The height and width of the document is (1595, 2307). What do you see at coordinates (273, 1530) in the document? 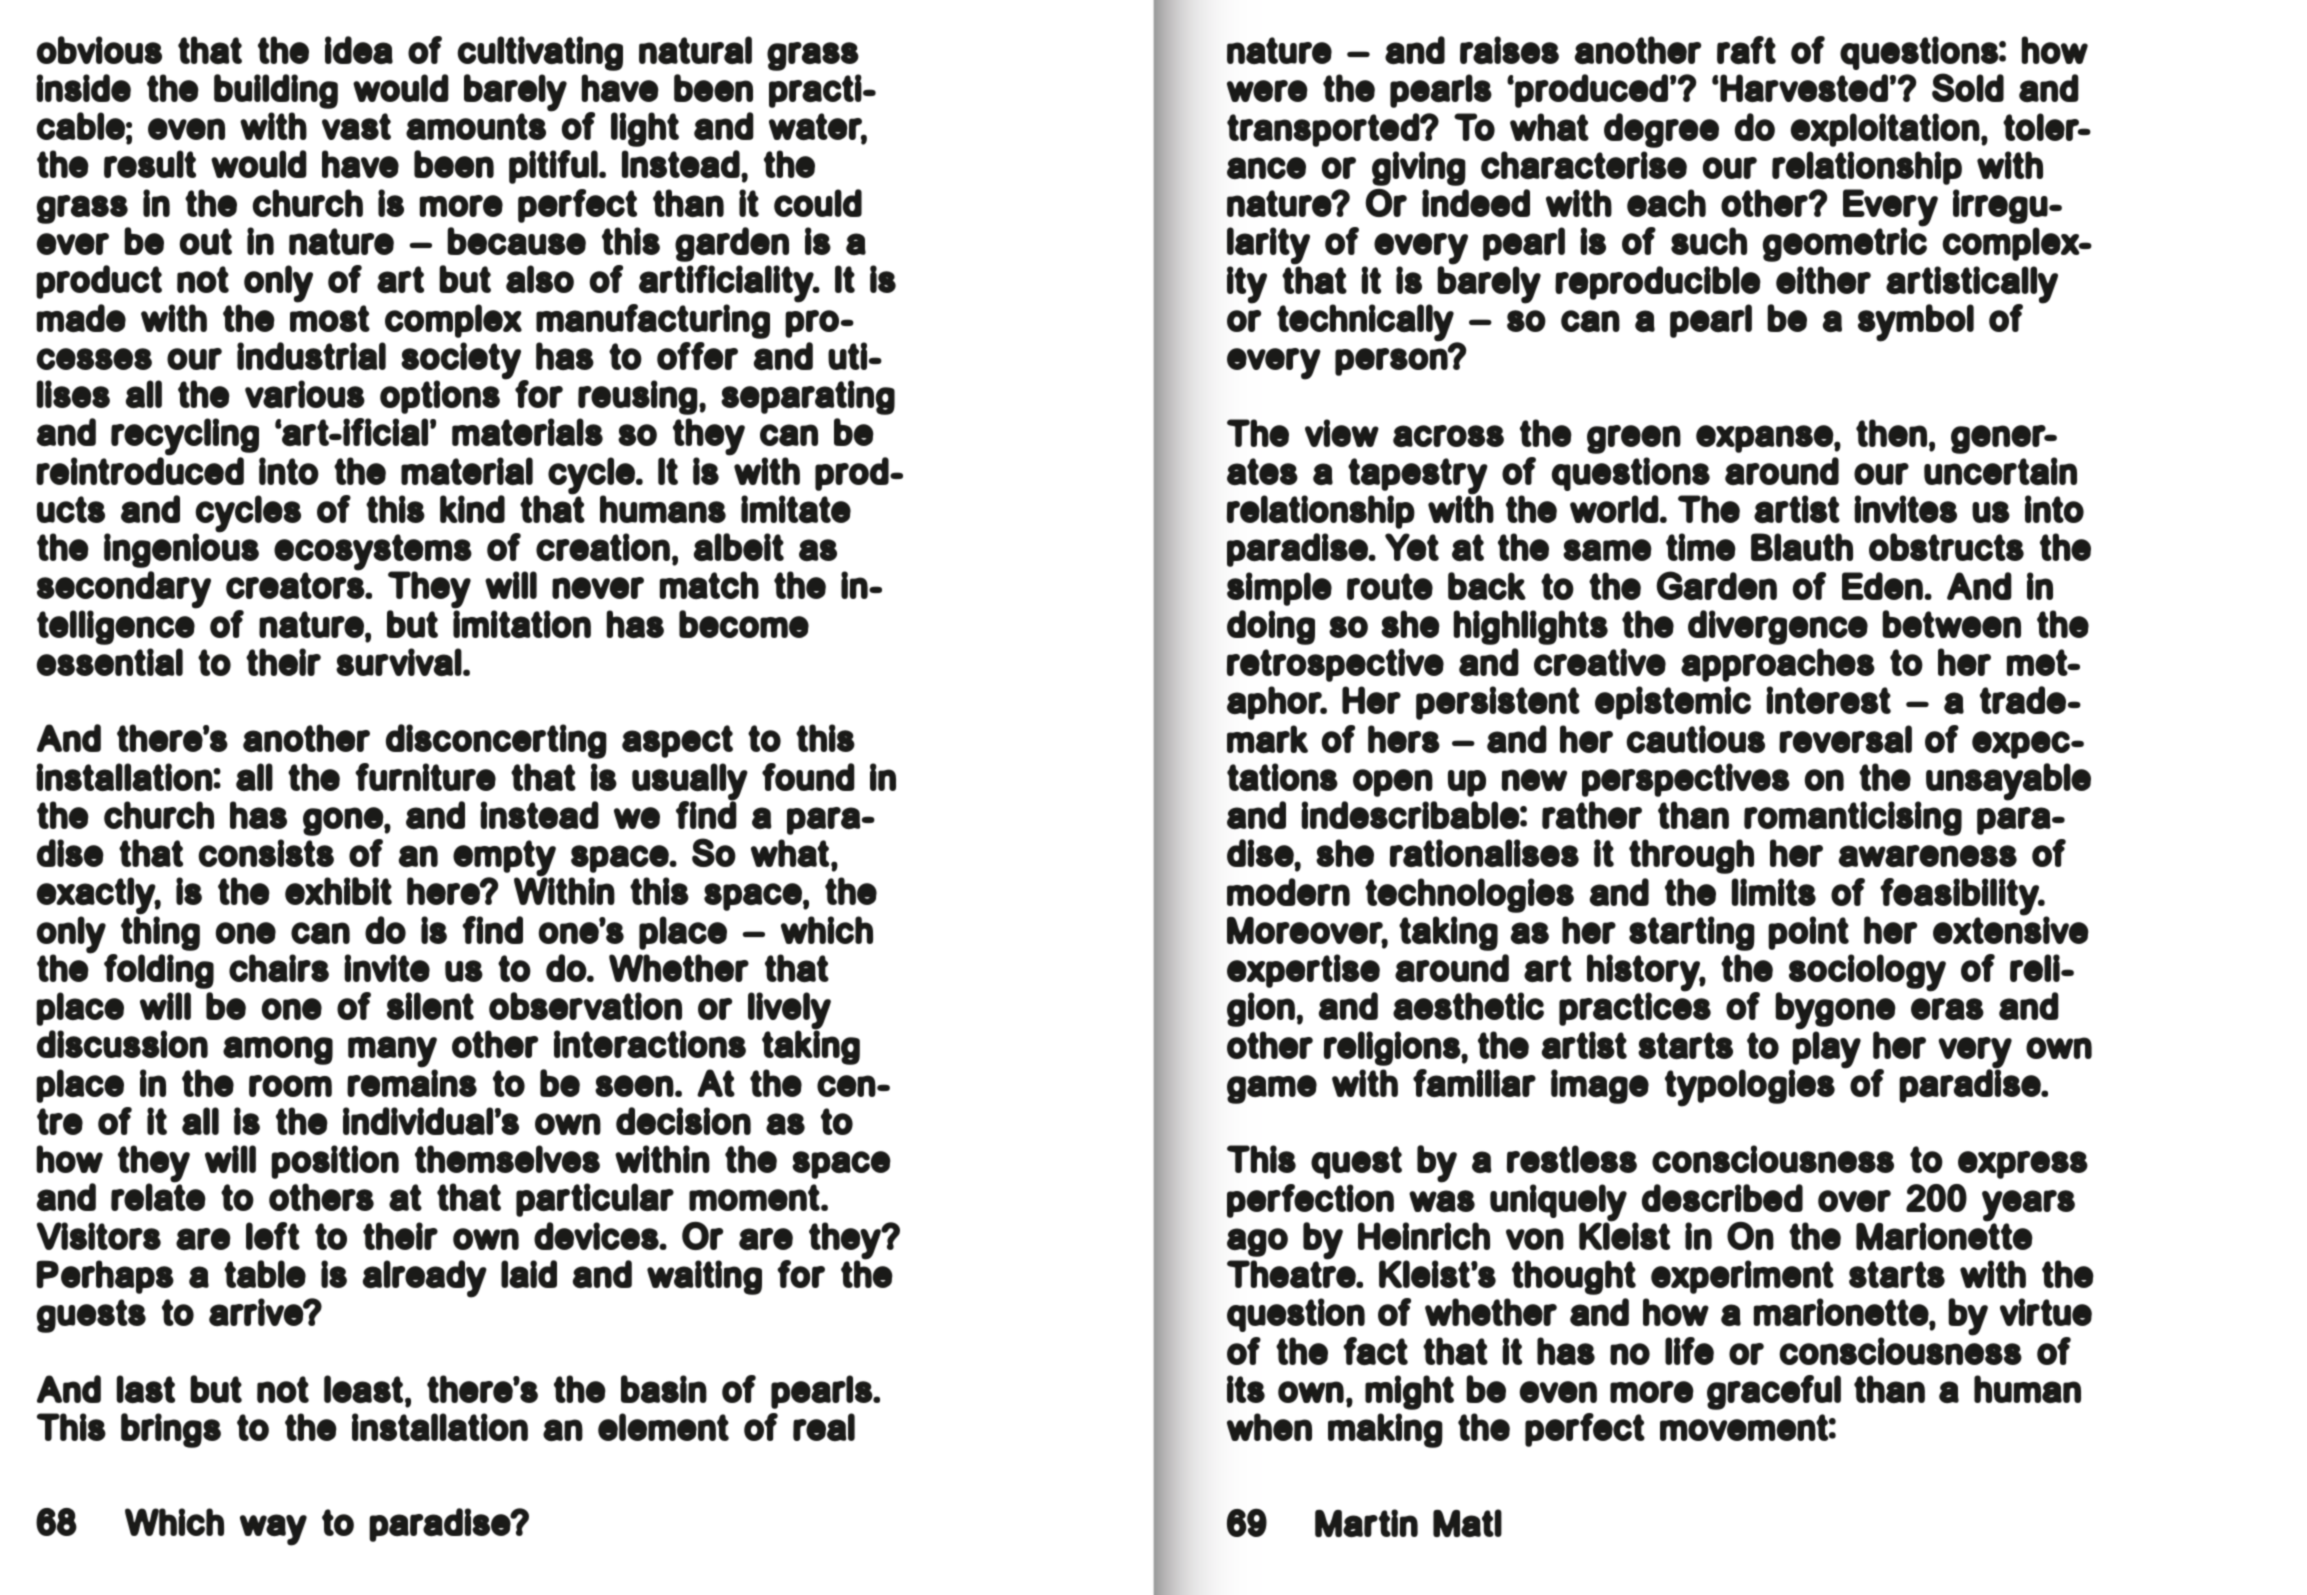
I see `way` at bounding box center [273, 1530].
